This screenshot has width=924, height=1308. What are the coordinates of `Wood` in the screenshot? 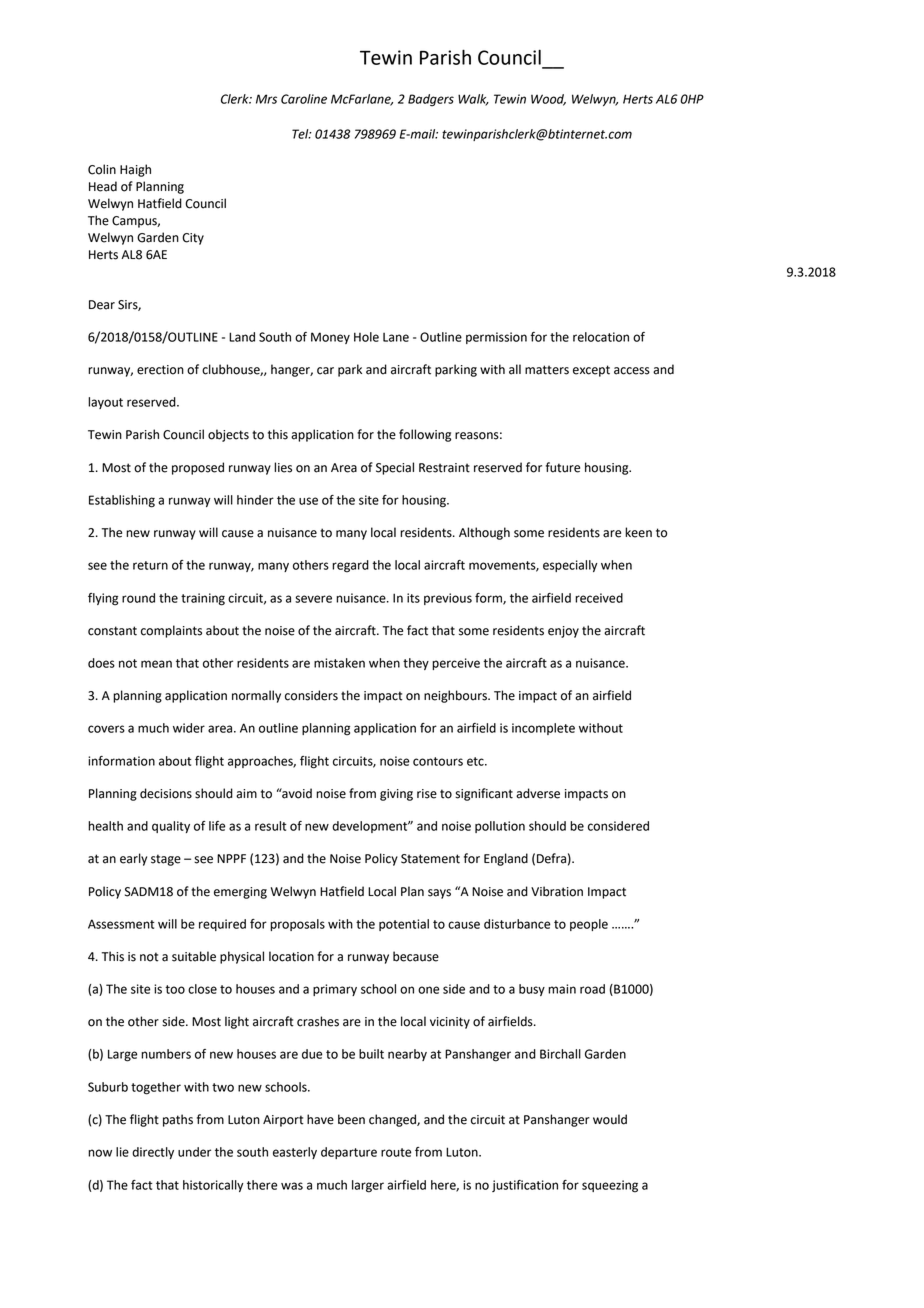 It's located at (548, 100).
